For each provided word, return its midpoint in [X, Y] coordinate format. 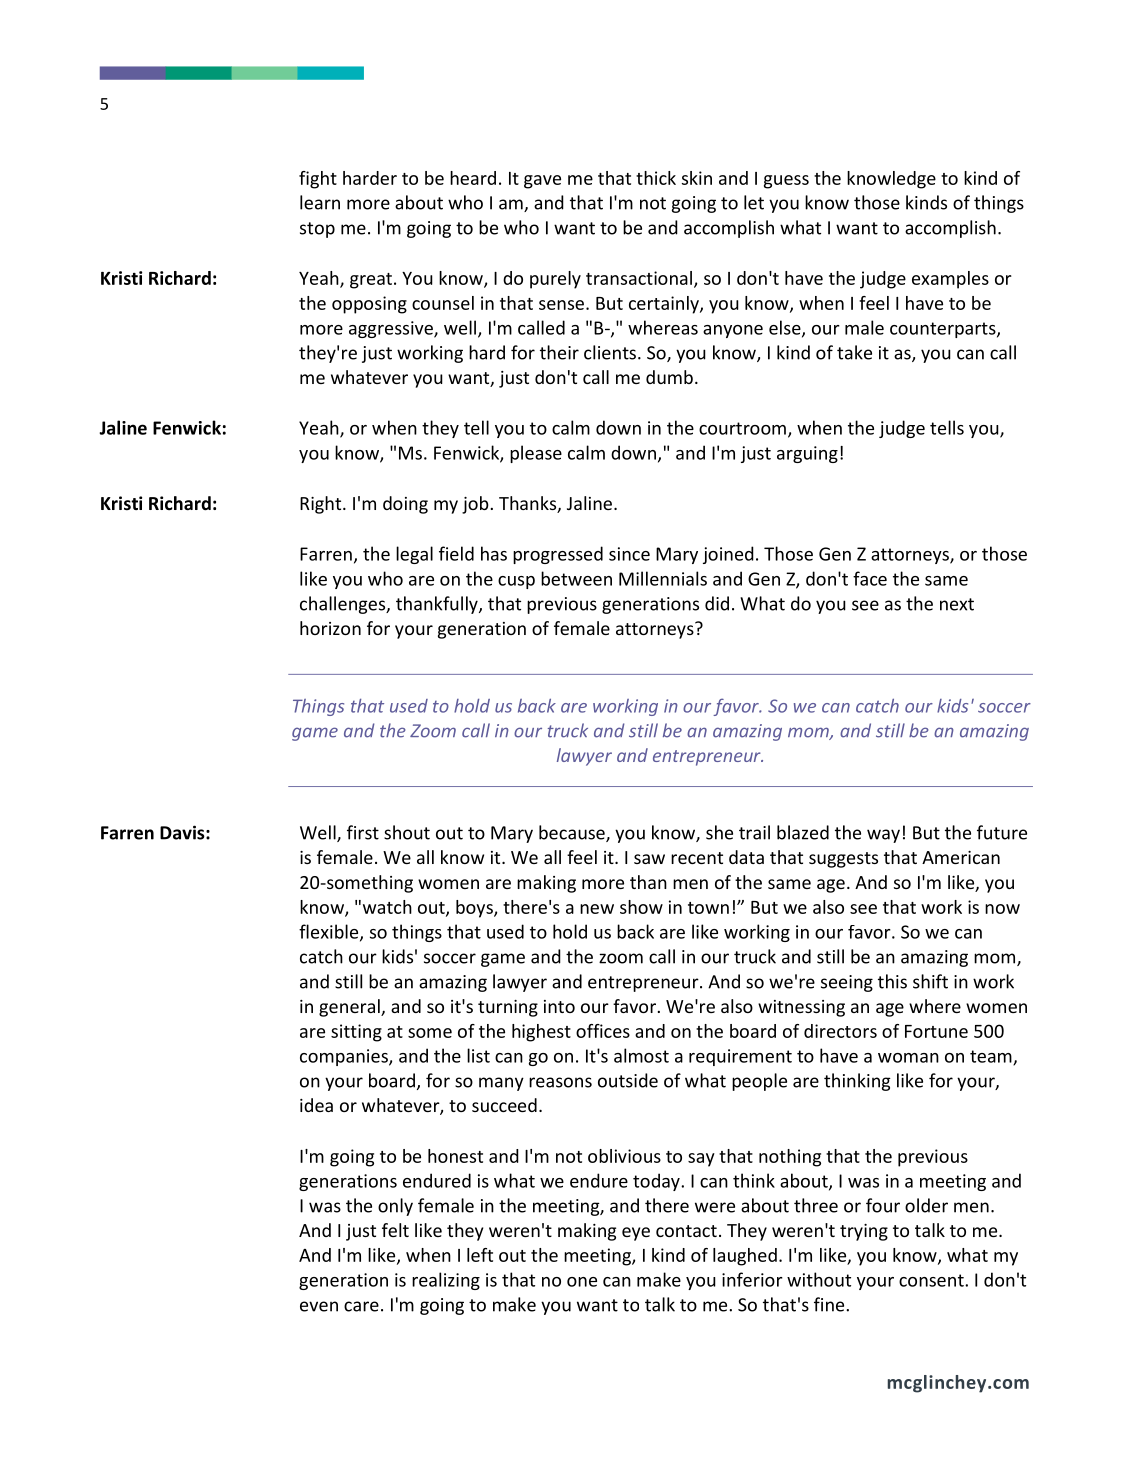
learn [320, 202]
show [641, 907]
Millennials [663, 578]
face [870, 578]
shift [930, 981]
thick [656, 178]
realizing [446, 1281]
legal [414, 555]
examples [950, 280]
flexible [330, 932]
